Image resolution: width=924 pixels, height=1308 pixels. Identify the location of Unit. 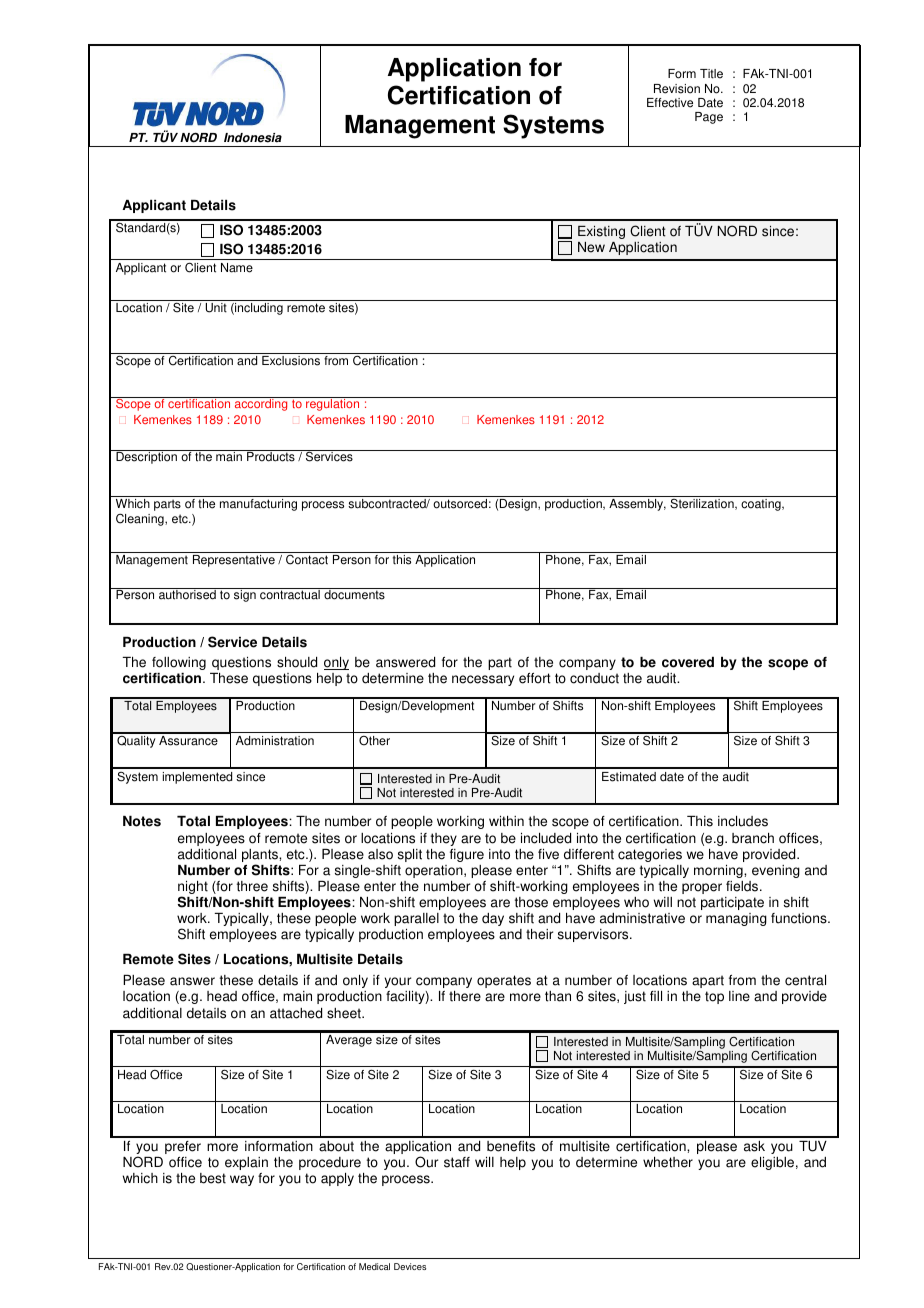
(216, 308).
